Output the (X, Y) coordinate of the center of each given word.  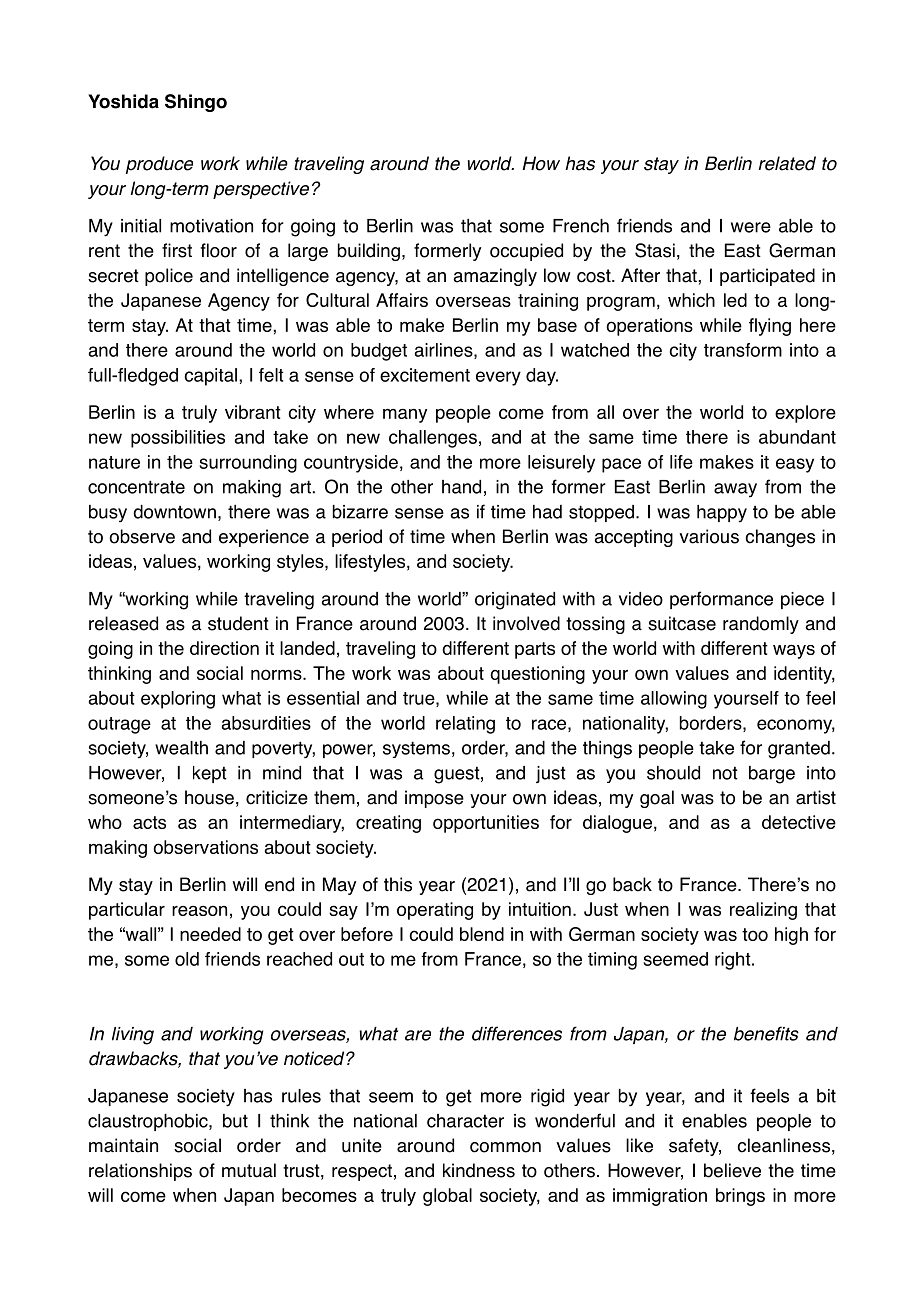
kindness (479, 1170)
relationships (140, 1172)
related (787, 163)
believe (732, 1170)
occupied (526, 252)
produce (159, 165)
